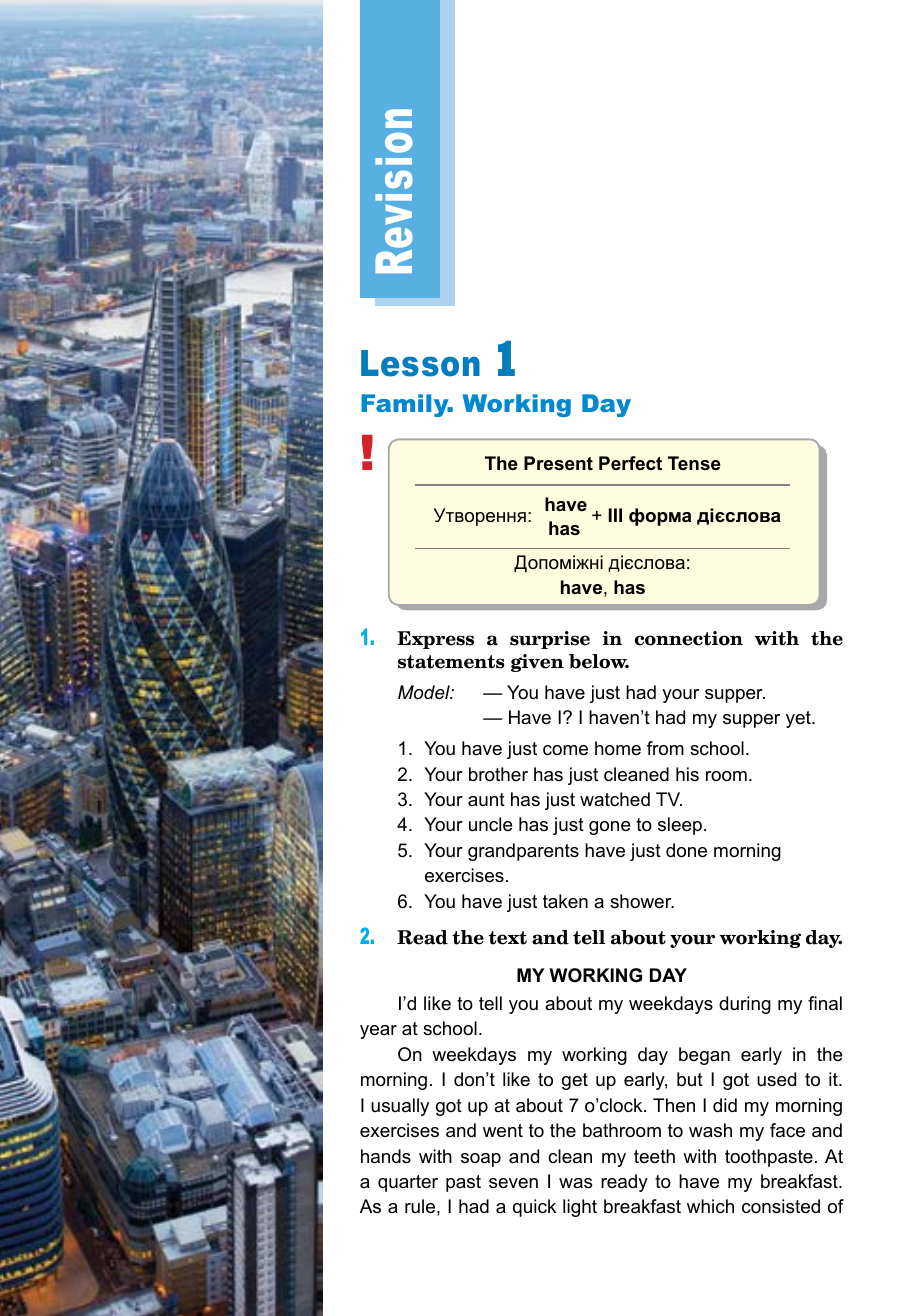 The height and width of the page is (1316, 913). I want to click on year, so click(378, 1032).
